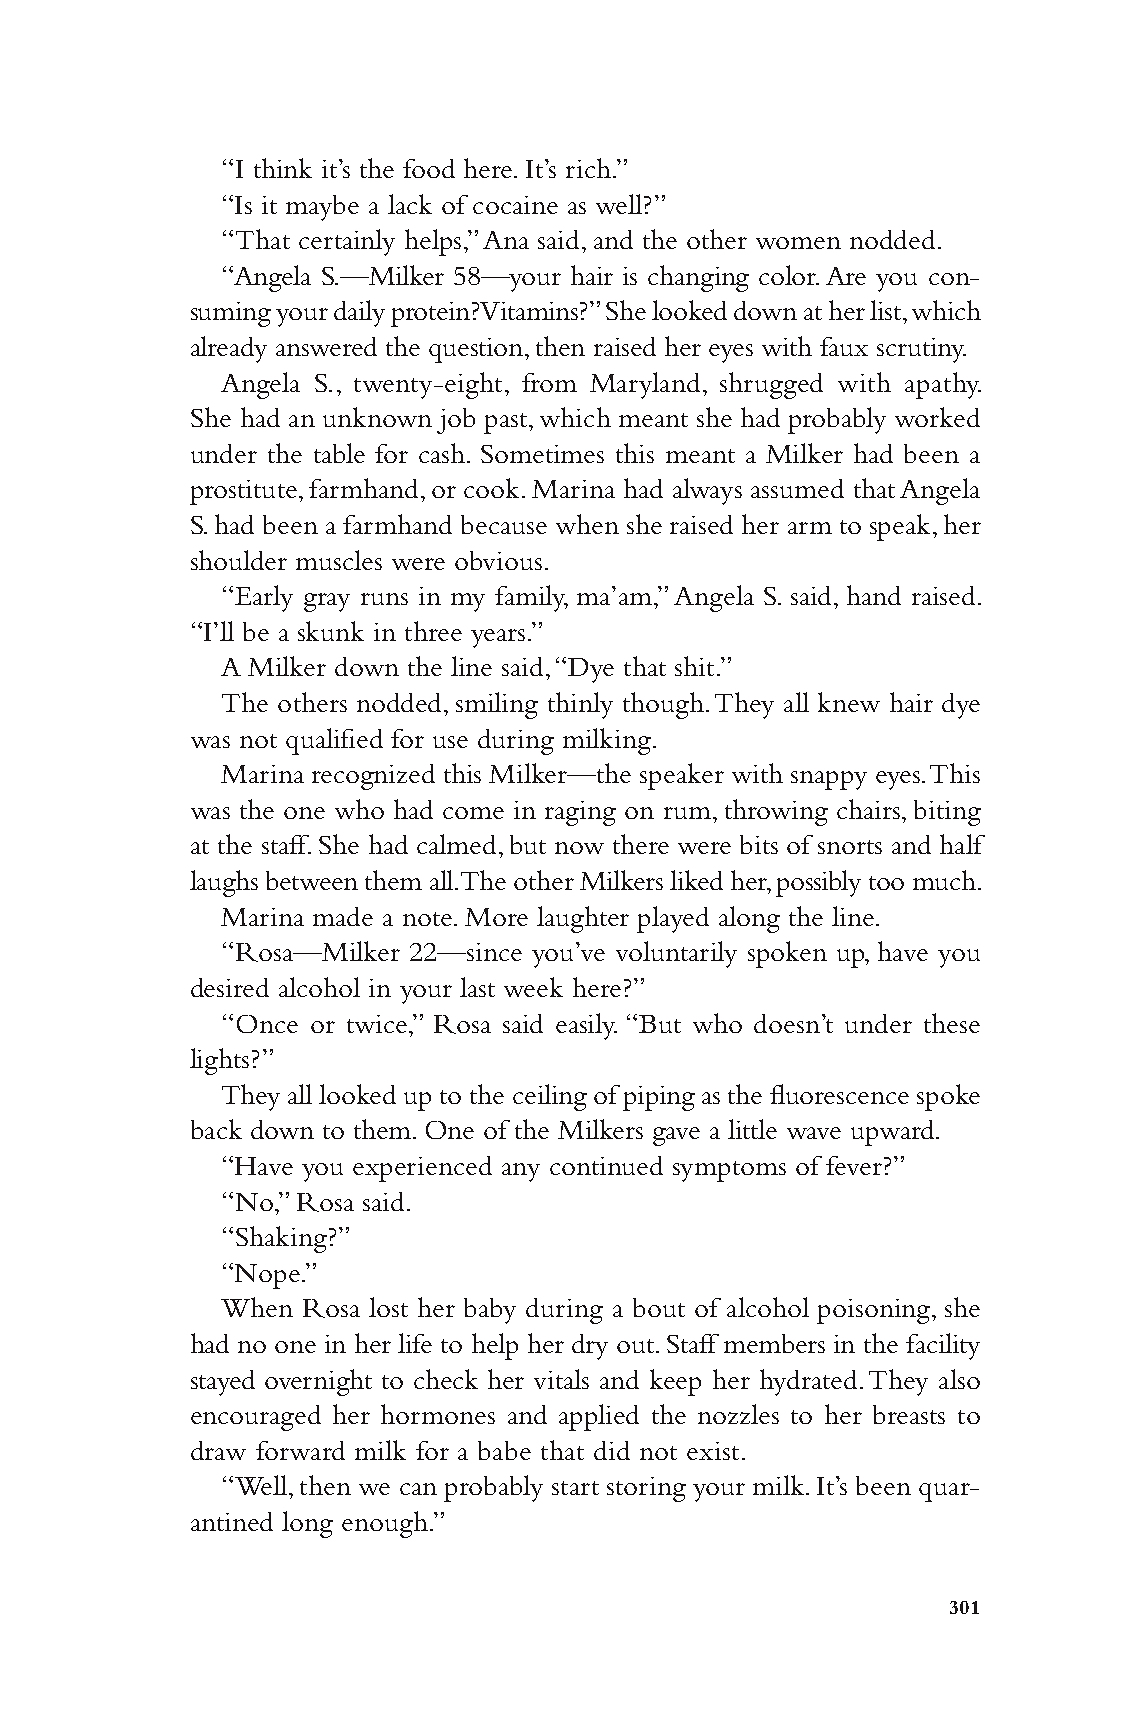 This image has height=1709, width=1139. What do you see at coordinates (575, 1488) in the image?
I see `start` at bounding box center [575, 1488].
